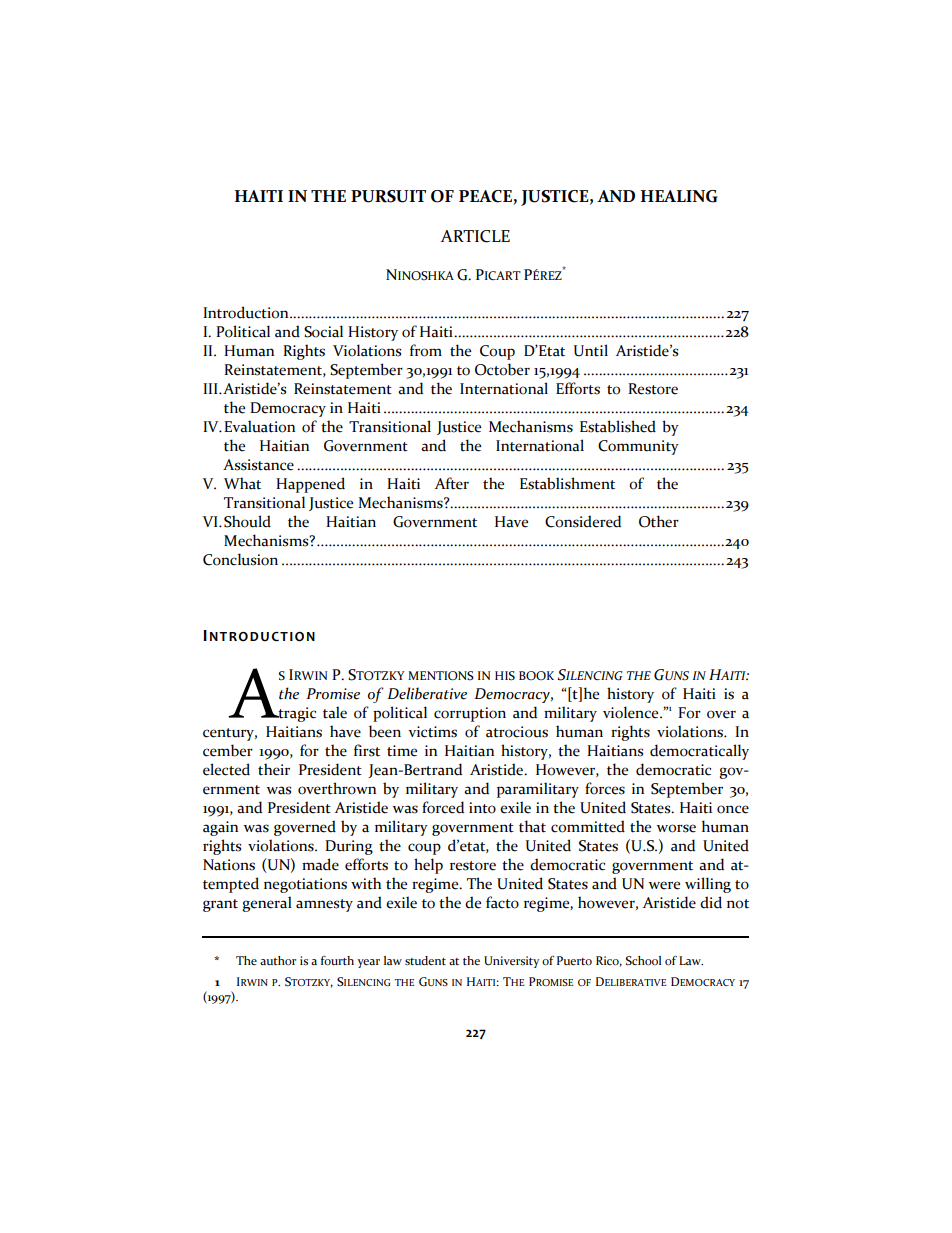 The width and height of the page is (952, 1233). Describe the element at coordinates (511, 962) in the page. I see `University` at that location.
